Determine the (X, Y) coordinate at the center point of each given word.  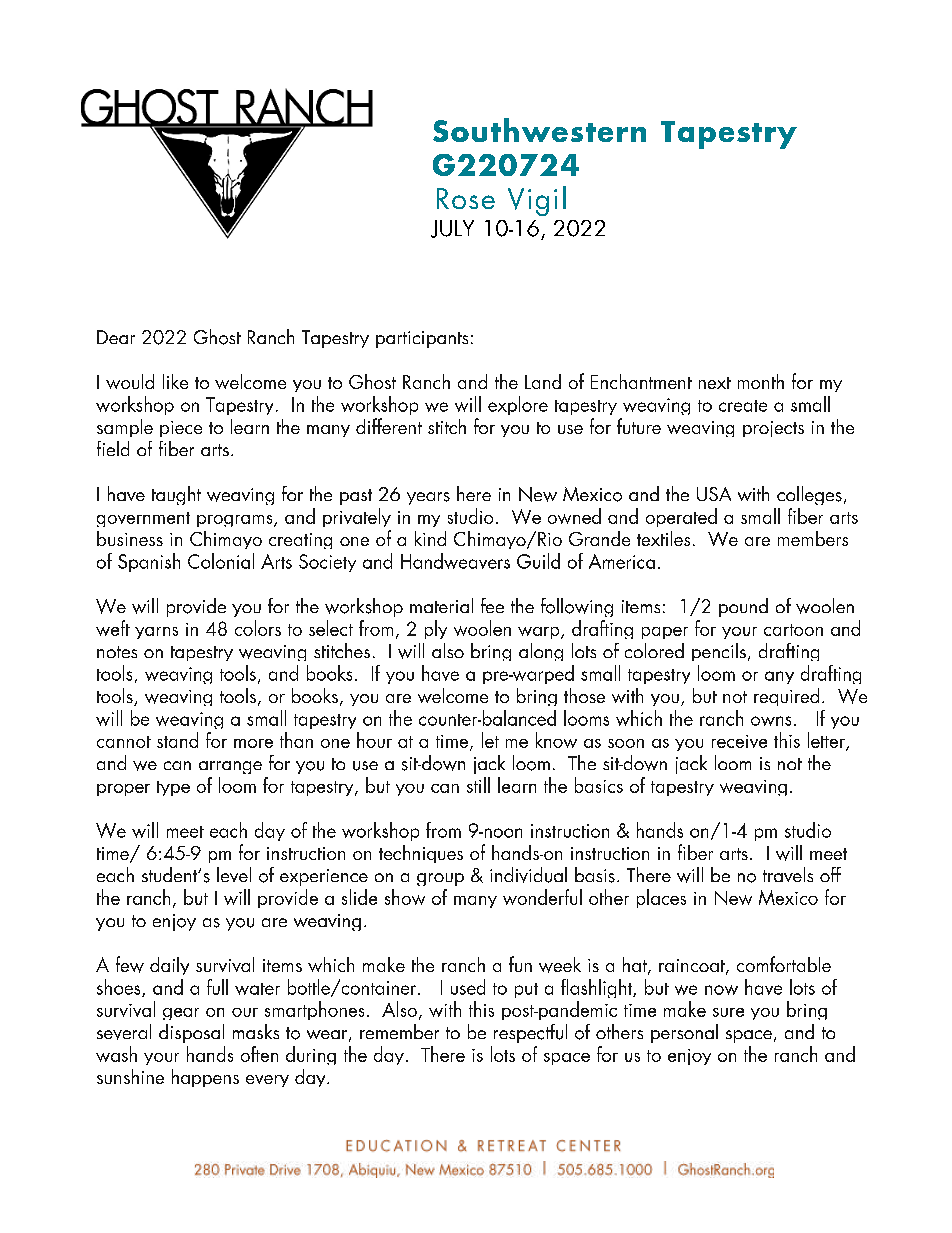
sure (728, 1012)
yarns (156, 633)
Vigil (537, 201)
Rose (466, 198)
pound (743, 607)
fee (492, 605)
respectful (529, 1035)
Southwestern (539, 130)
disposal (192, 1035)
